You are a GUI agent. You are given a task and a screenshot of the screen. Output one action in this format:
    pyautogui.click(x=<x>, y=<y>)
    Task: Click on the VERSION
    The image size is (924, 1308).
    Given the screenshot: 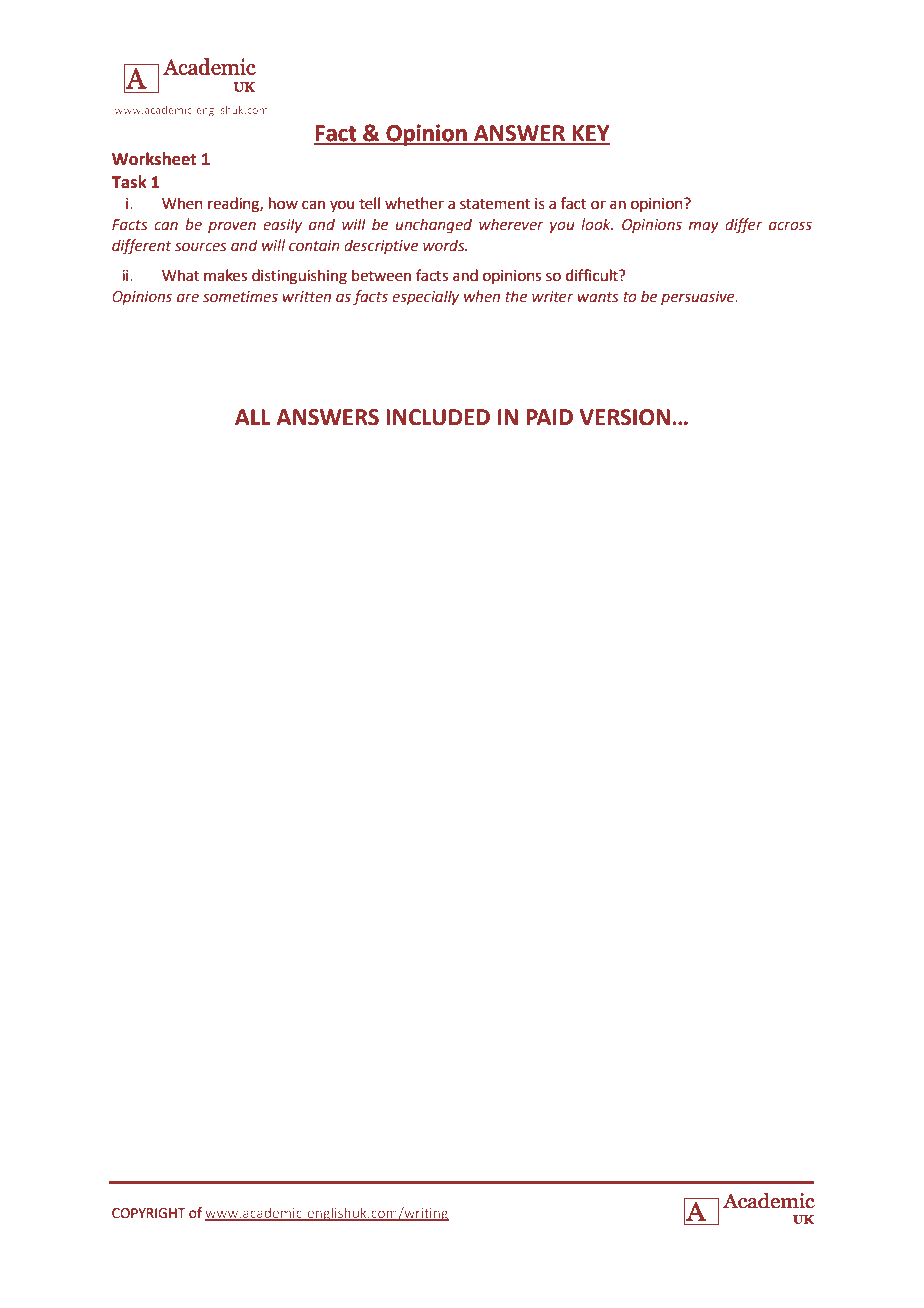 What is the action you would take?
    pyautogui.click(x=624, y=417)
